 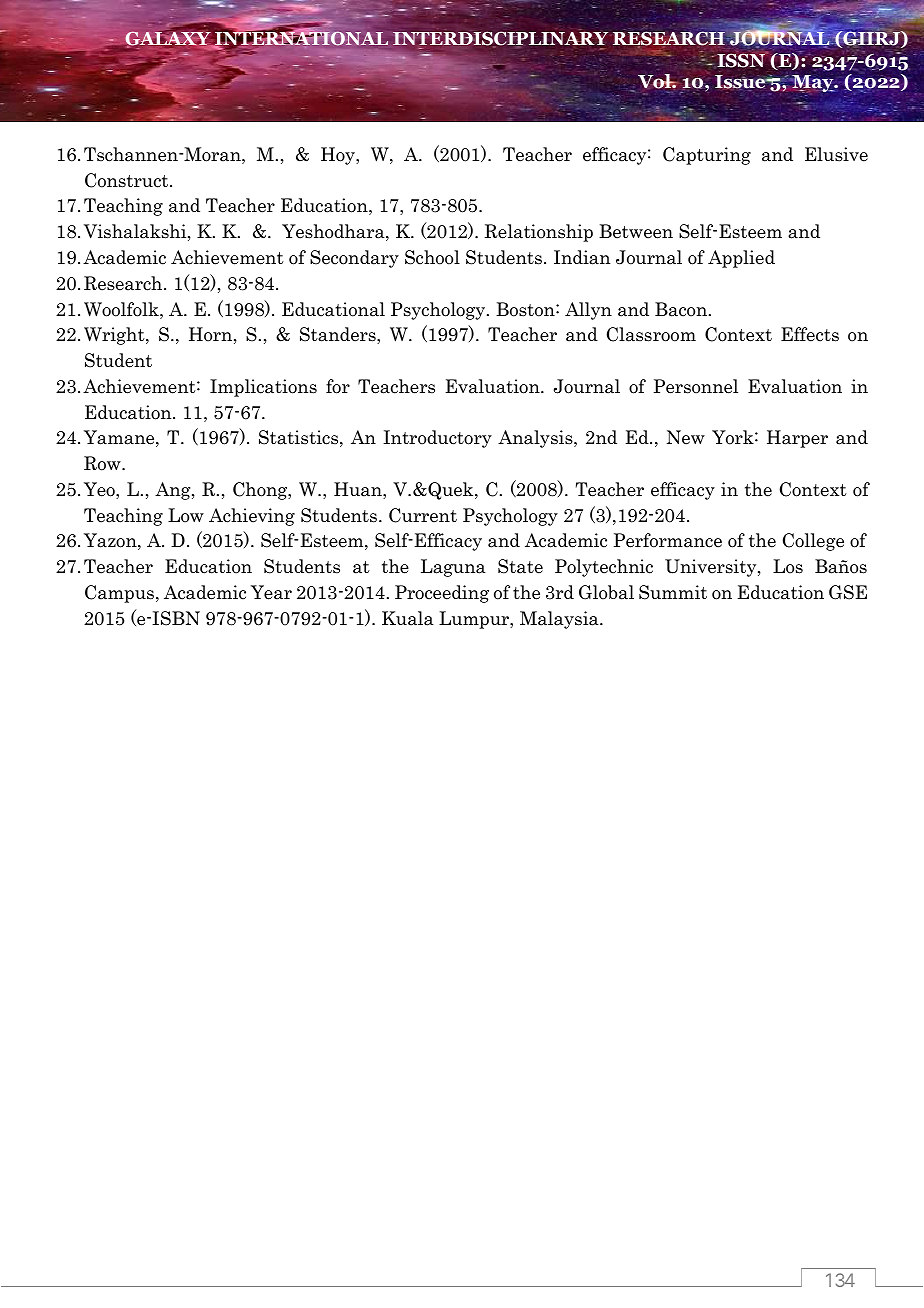 What do you see at coordinates (339, 156) in the document?
I see `Hoy` at bounding box center [339, 156].
